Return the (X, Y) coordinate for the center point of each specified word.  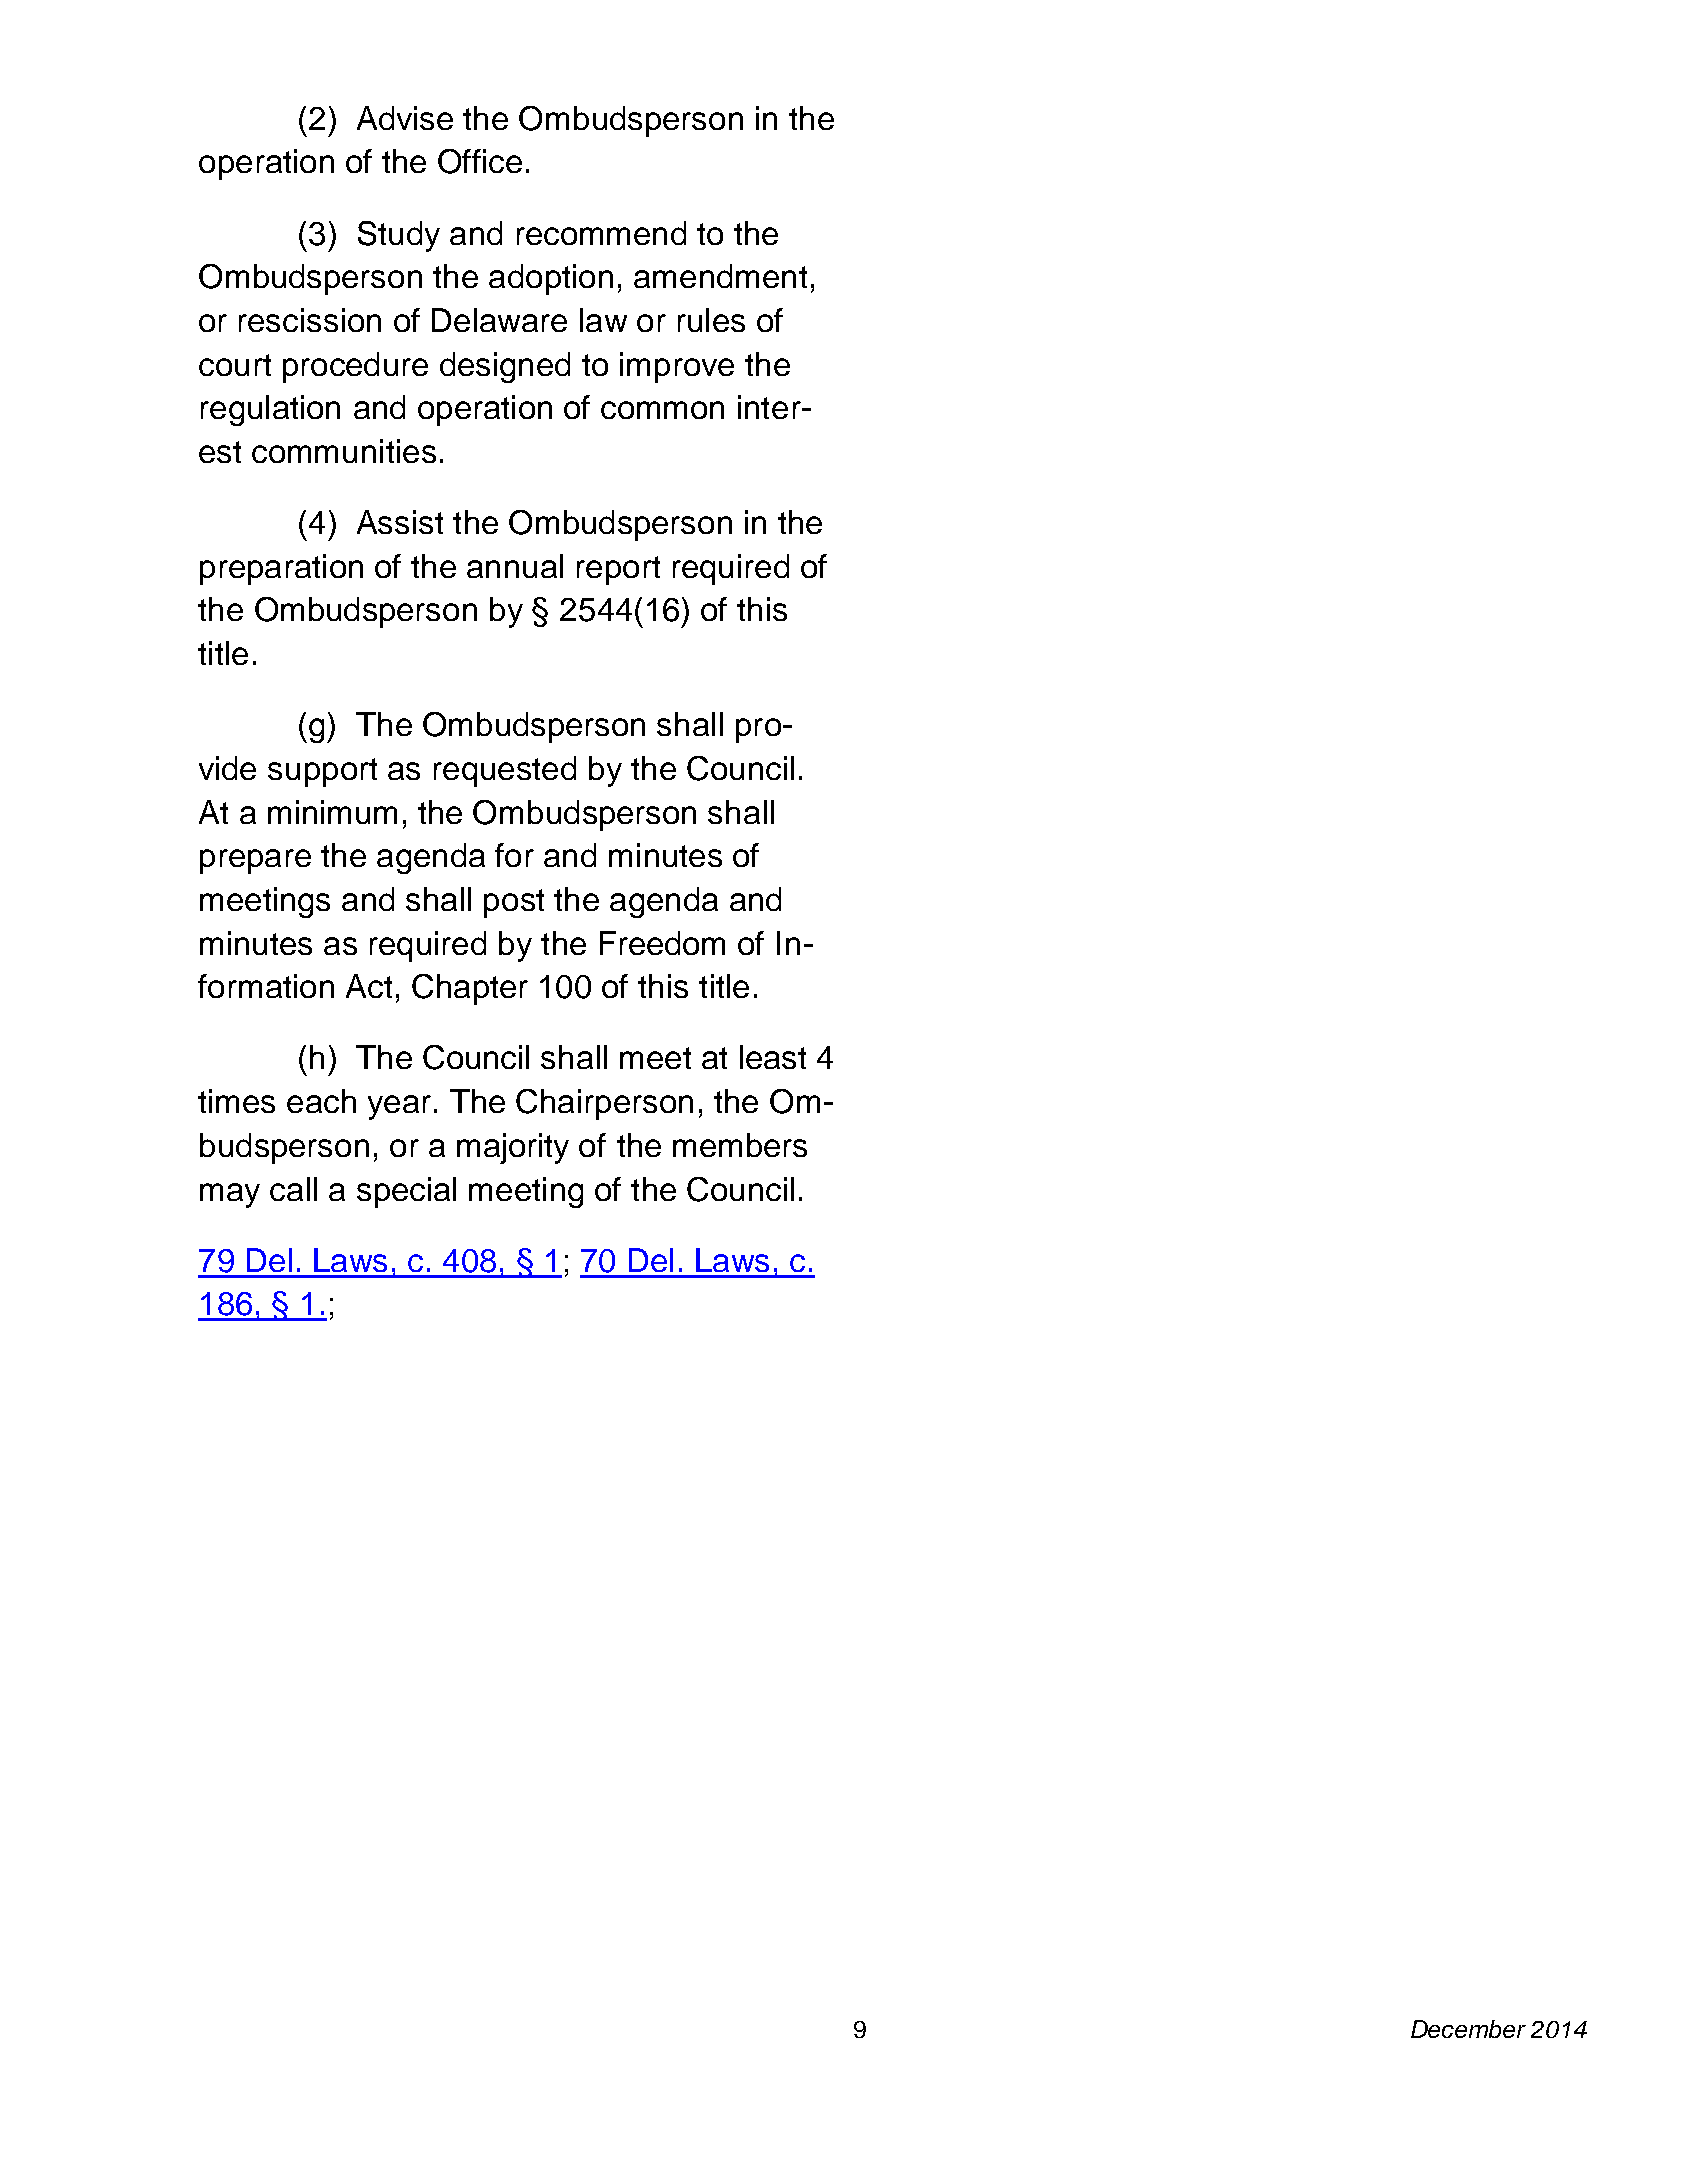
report (618, 570)
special (406, 1192)
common (662, 410)
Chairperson (604, 1104)
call (293, 1189)
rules (711, 320)
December (1468, 2029)
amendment (720, 276)
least (773, 1057)
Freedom (662, 943)
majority (513, 1148)
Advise (405, 118)
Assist (400, 522)
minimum (332, 812)
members (740, 1145)
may (230, 1195)
